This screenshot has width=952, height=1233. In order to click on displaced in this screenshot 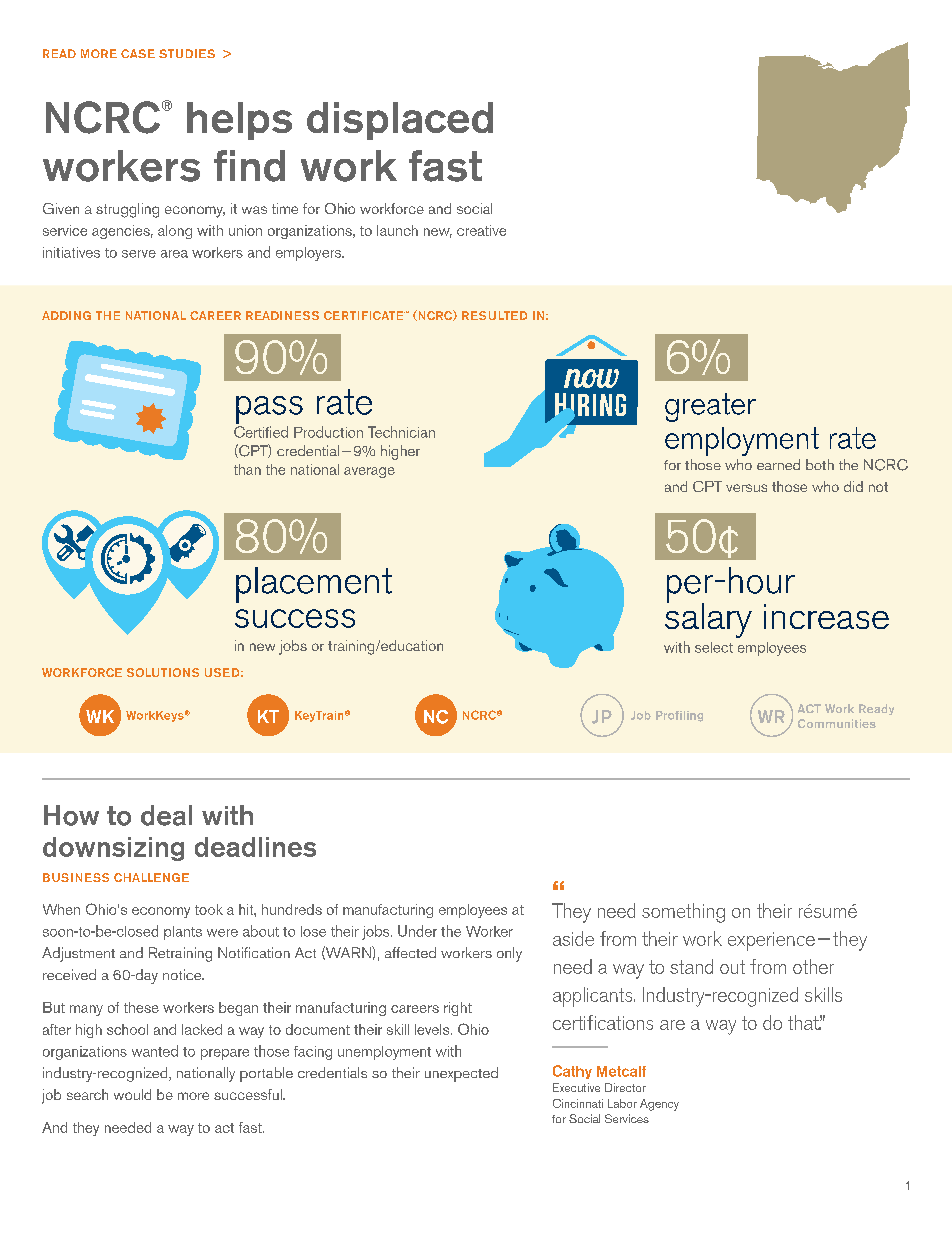, I will do `click(400, 121)`.
